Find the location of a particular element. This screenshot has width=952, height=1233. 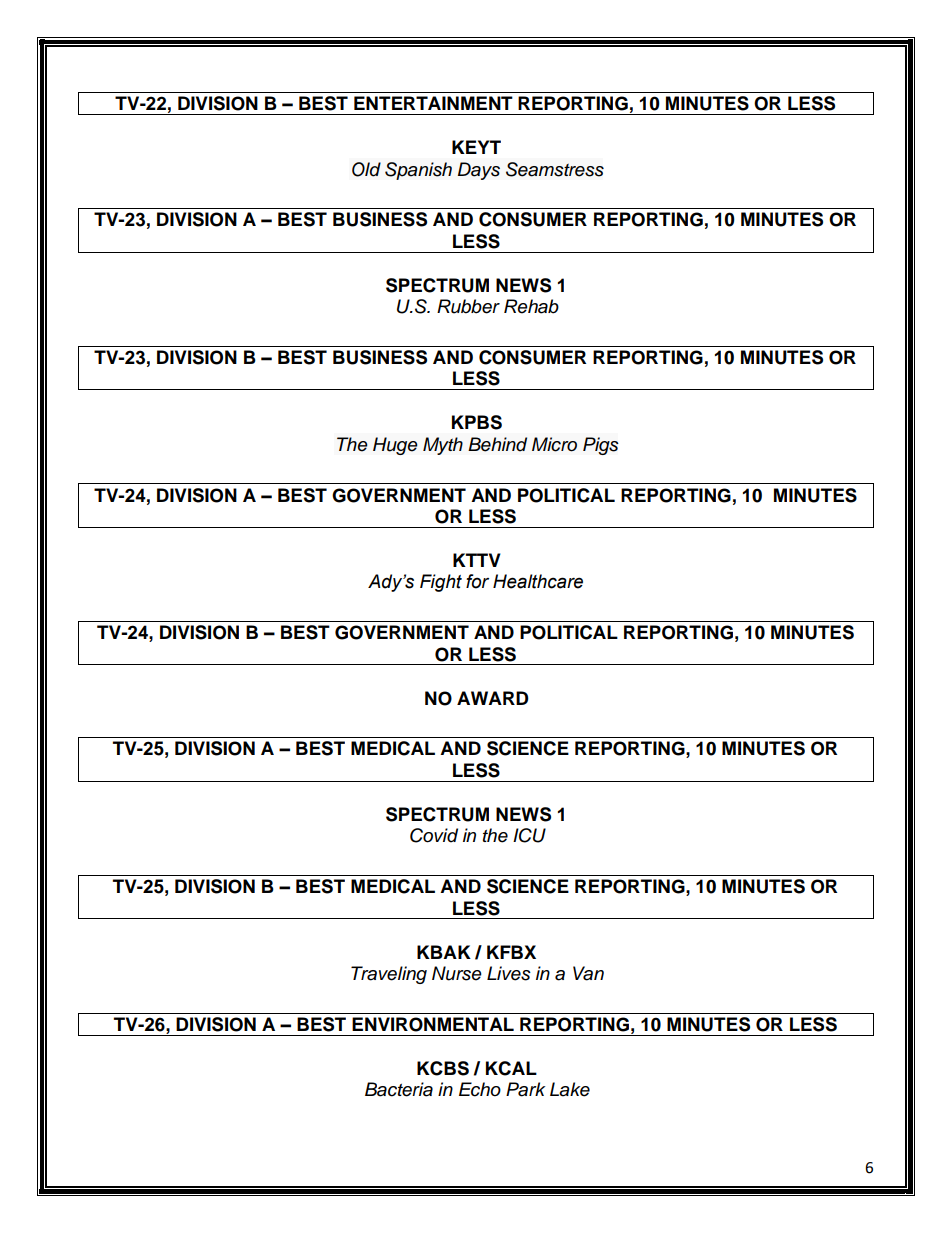

Seamstress is located at coordinates (555, 169).
